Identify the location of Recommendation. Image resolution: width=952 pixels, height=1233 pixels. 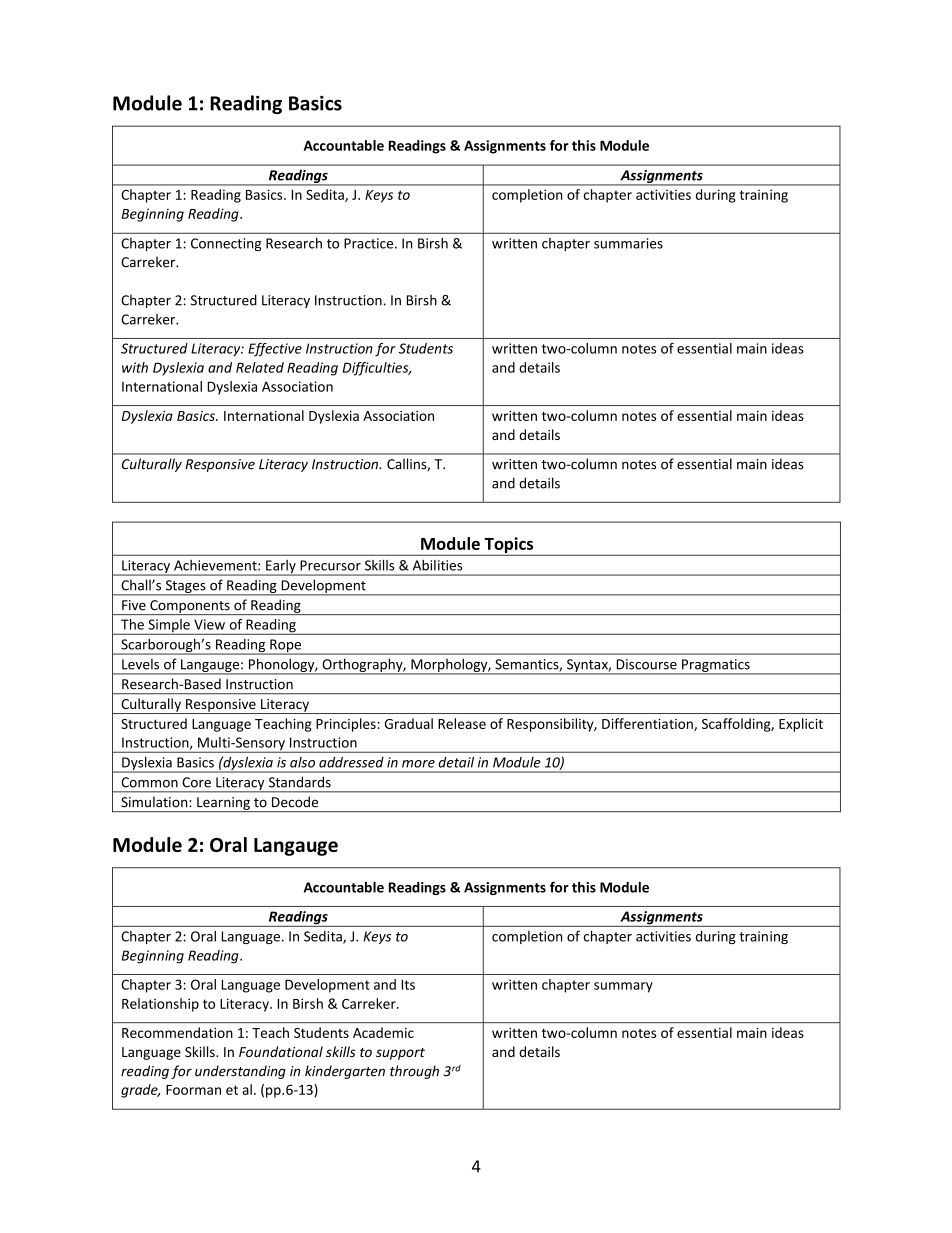
(177, 1032).
